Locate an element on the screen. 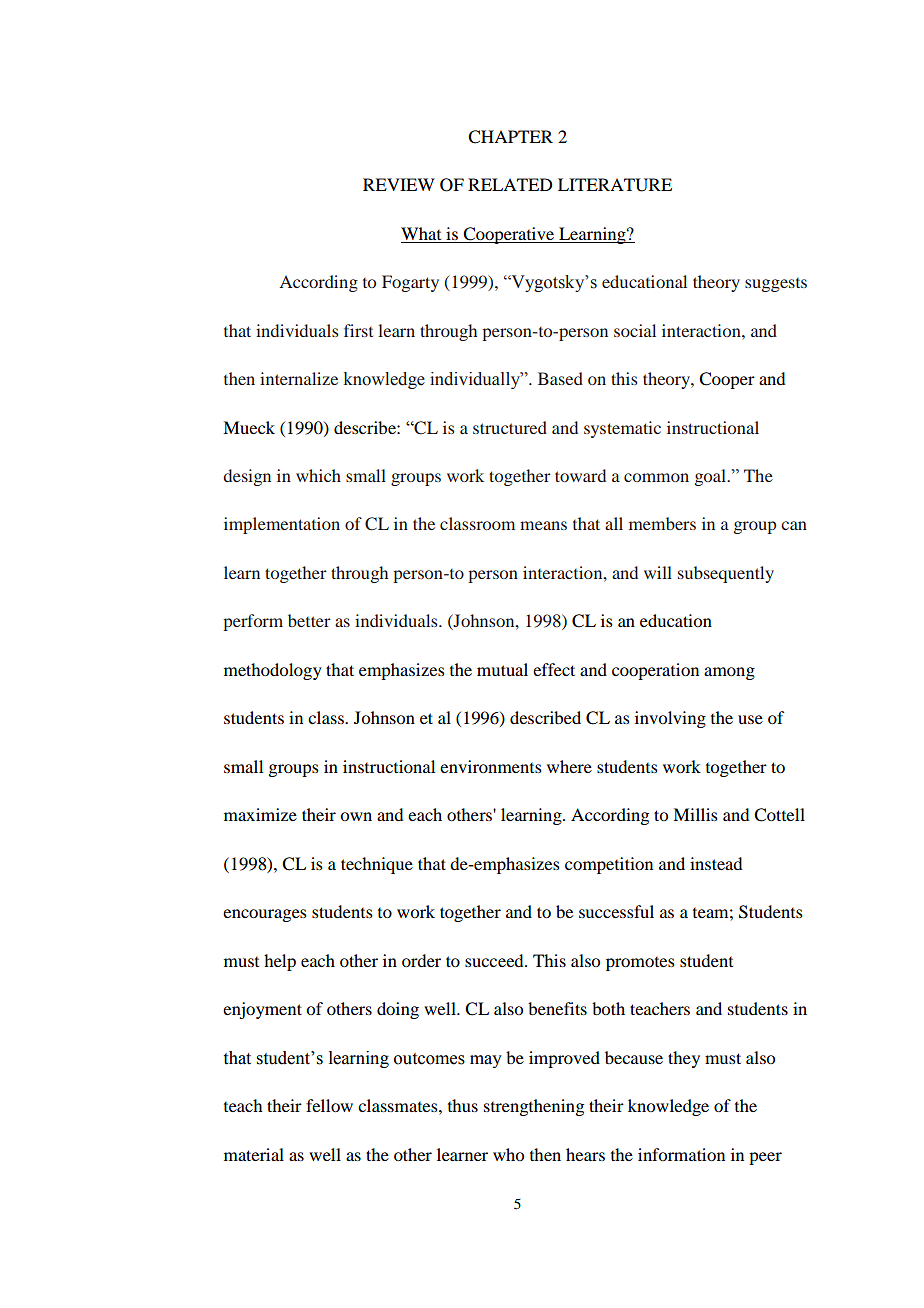 The image size is (924, 1308). peer is located at coordinates (765, 1158).
